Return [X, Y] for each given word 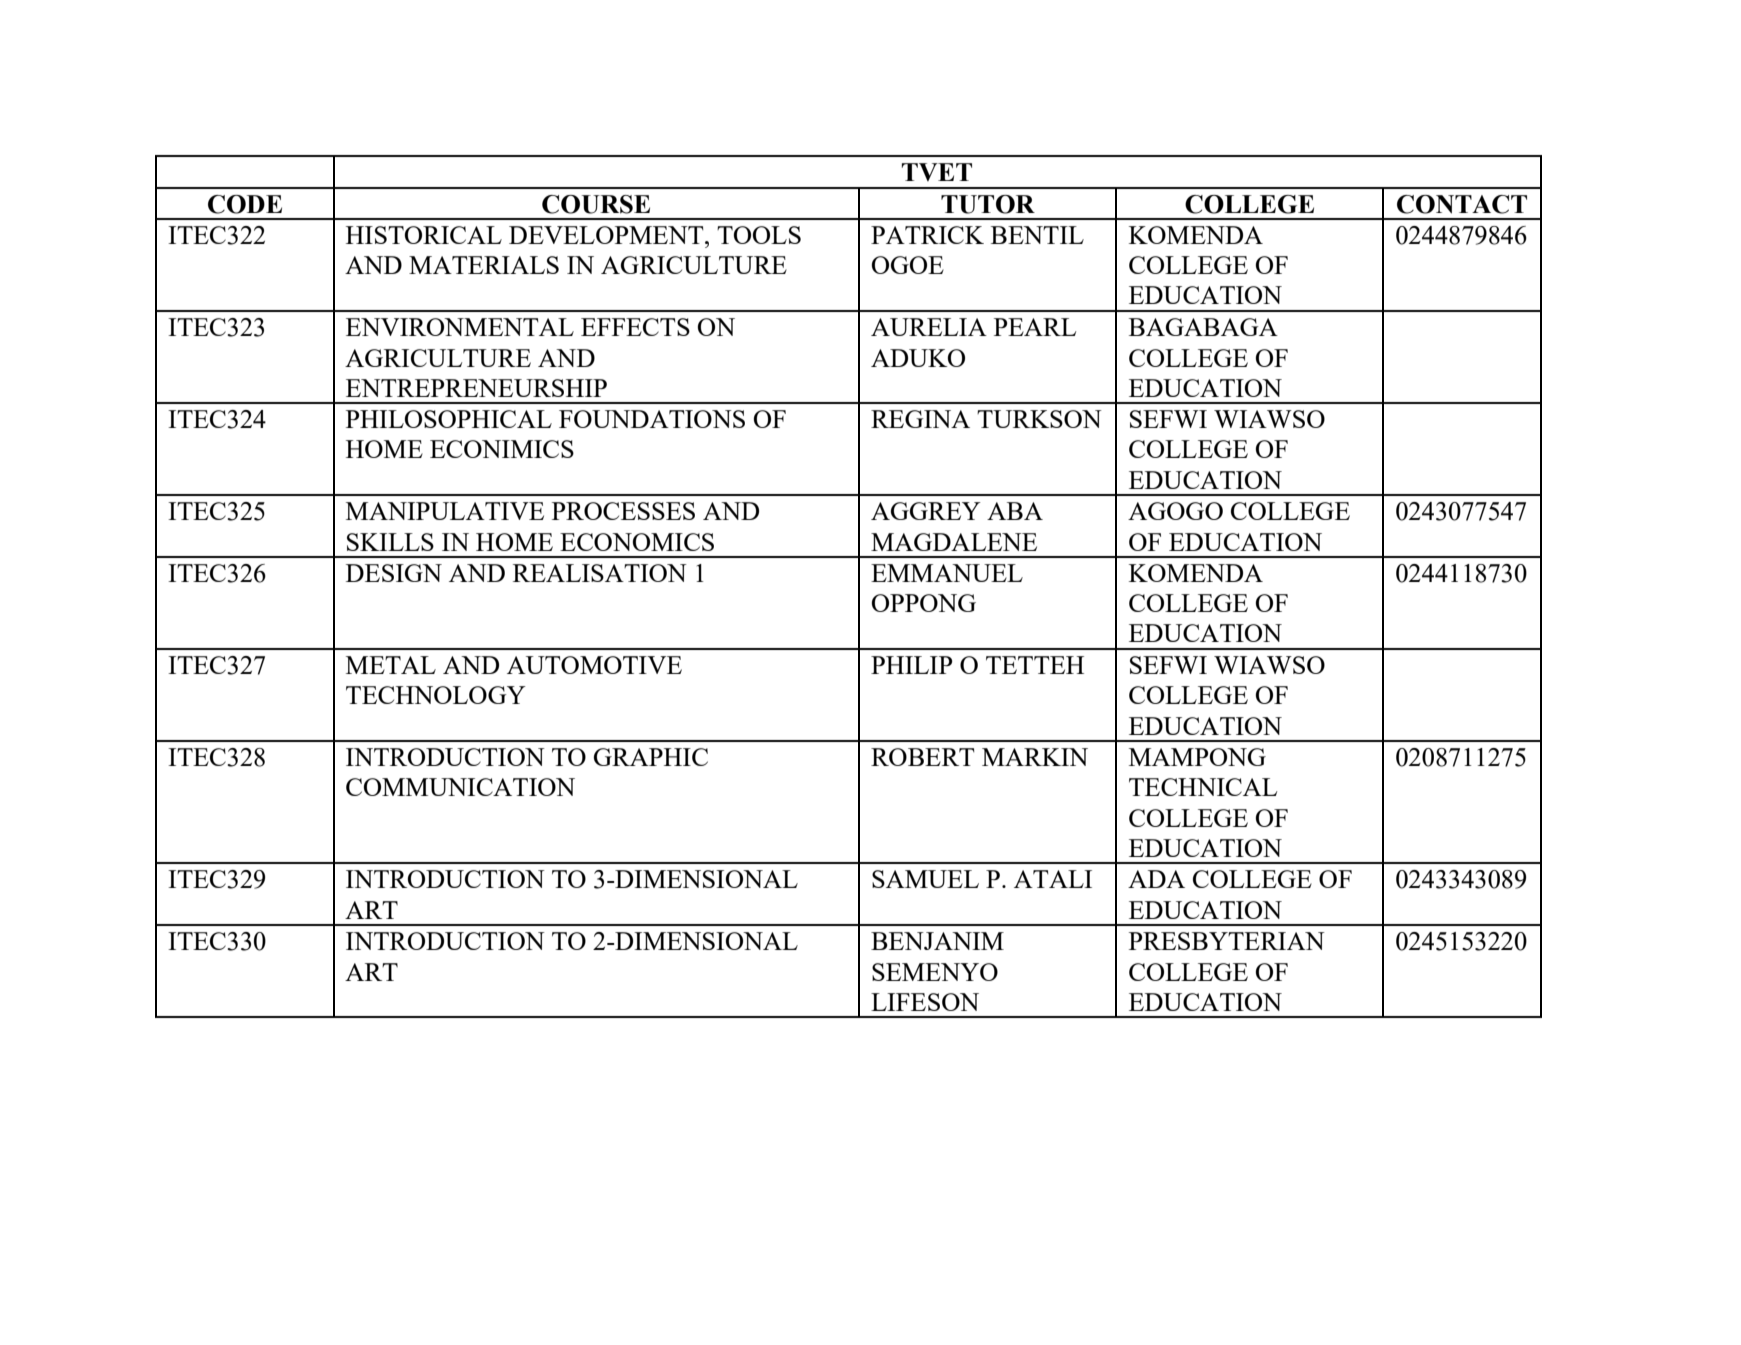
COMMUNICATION [460, 787]
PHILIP [911, 665]
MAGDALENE [954, 542]
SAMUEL [925, 879]
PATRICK [927, 235]
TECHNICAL [1203, 787]
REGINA [920, 419]
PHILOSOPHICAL [449, 419]
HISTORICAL [424, 235]
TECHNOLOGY [436, 695]
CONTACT [1462, 204]
